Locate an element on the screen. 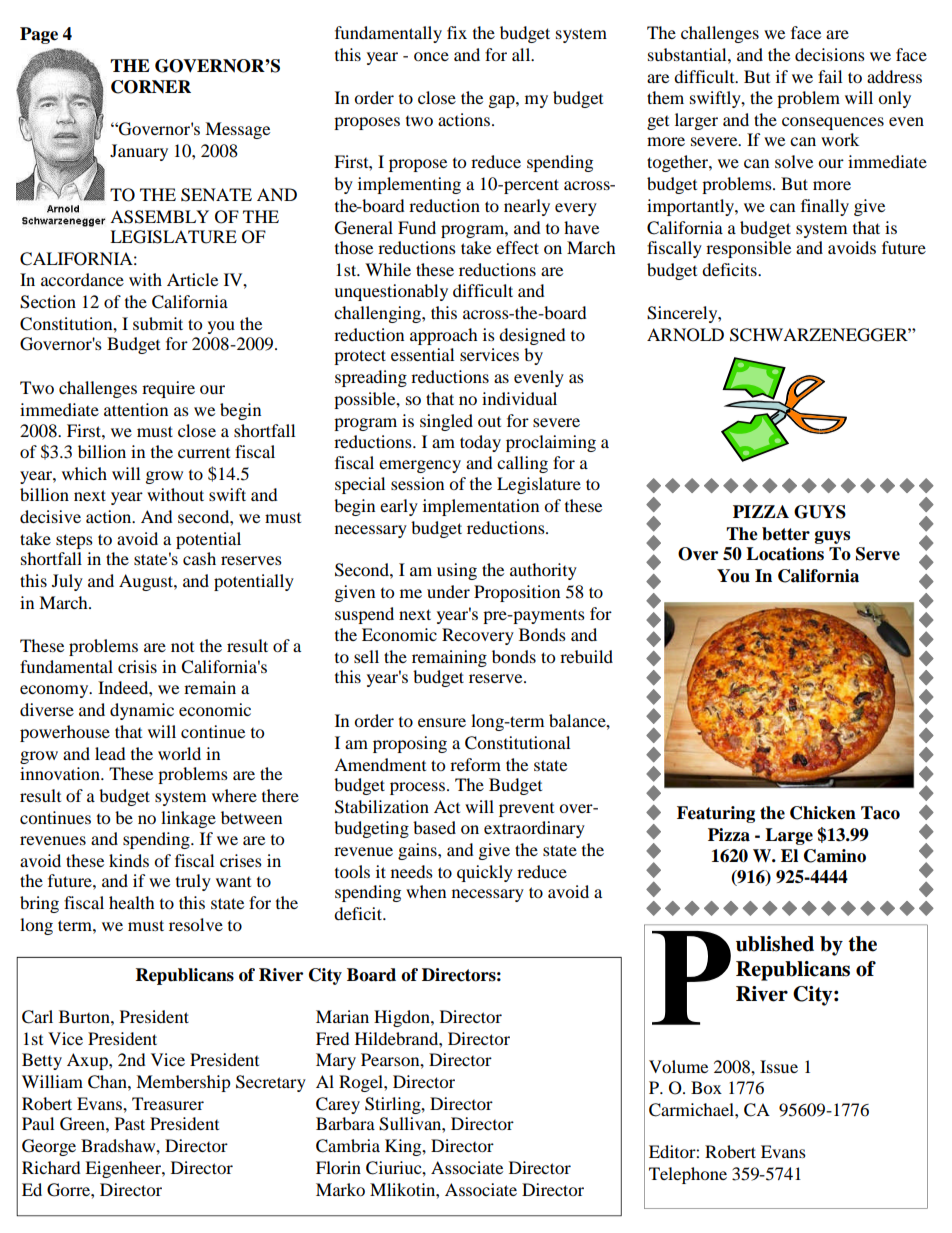  Cambria is located at coordinates (348, 1146).
